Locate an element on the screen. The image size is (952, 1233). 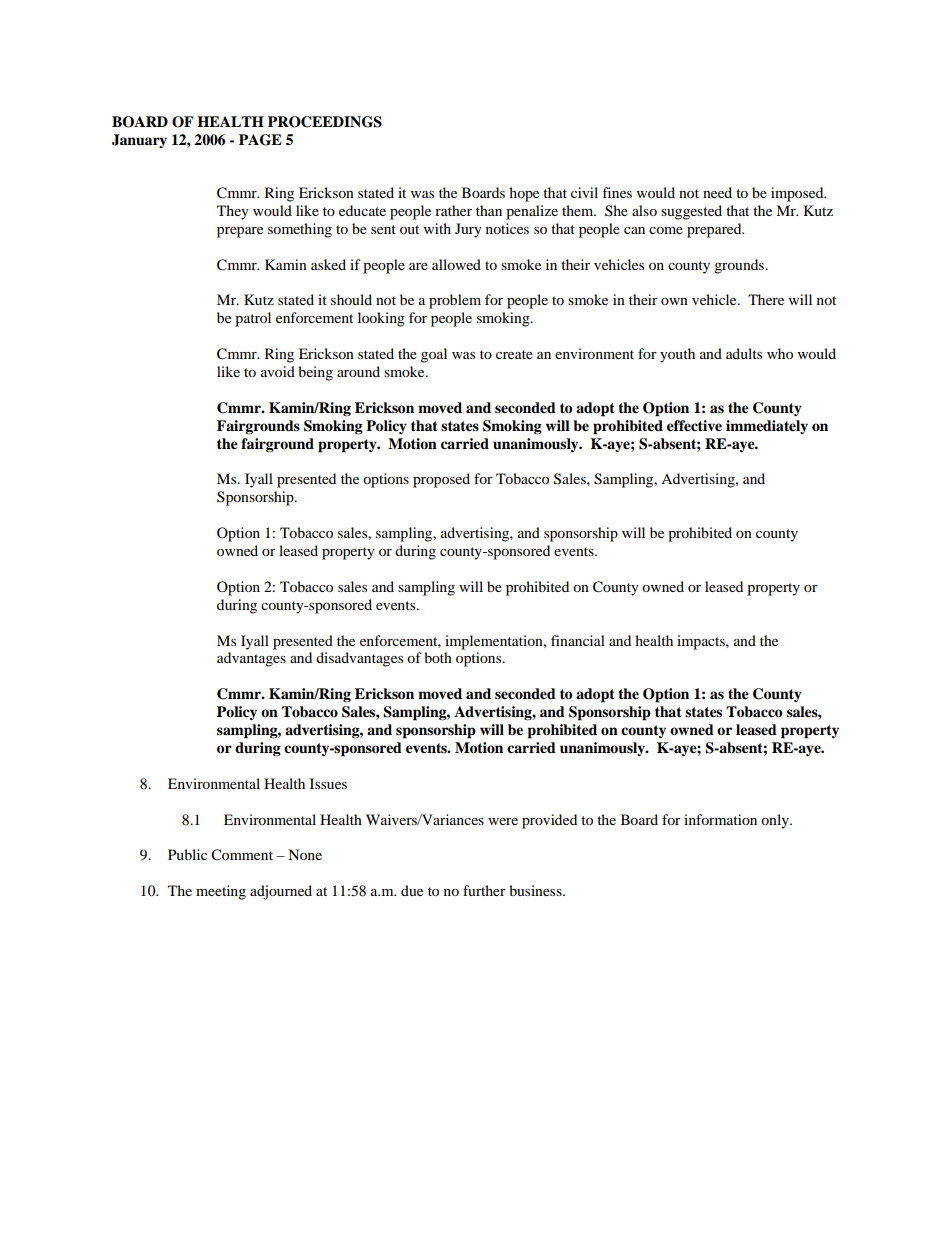
hope is located at coordinates (524, 194).
